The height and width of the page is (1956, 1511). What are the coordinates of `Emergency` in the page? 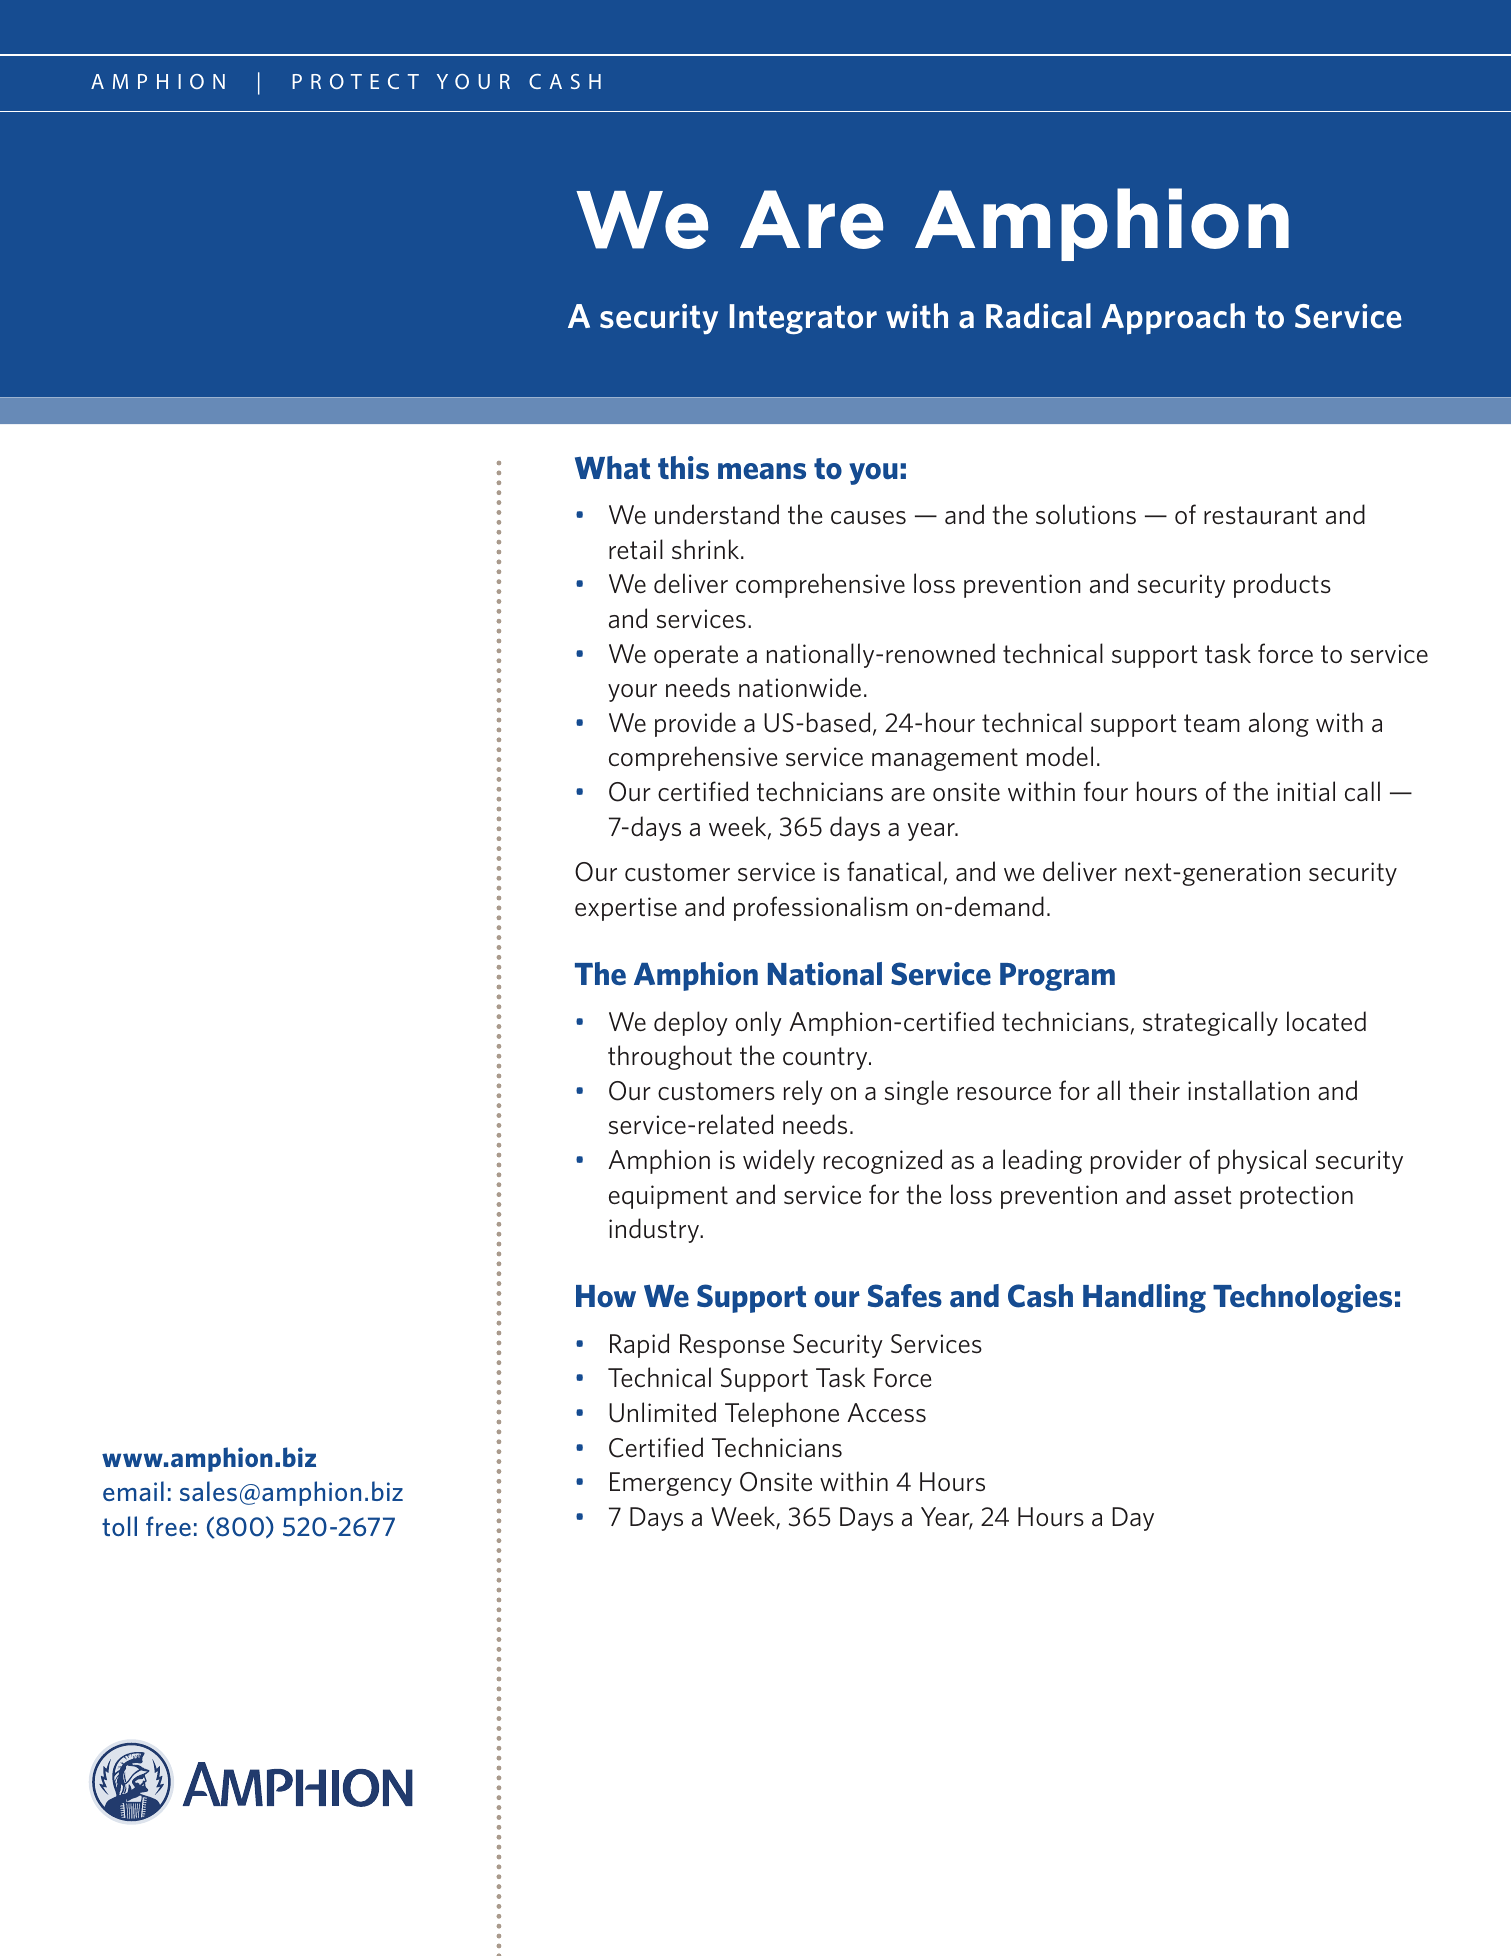 It's located at (671, 1484).
